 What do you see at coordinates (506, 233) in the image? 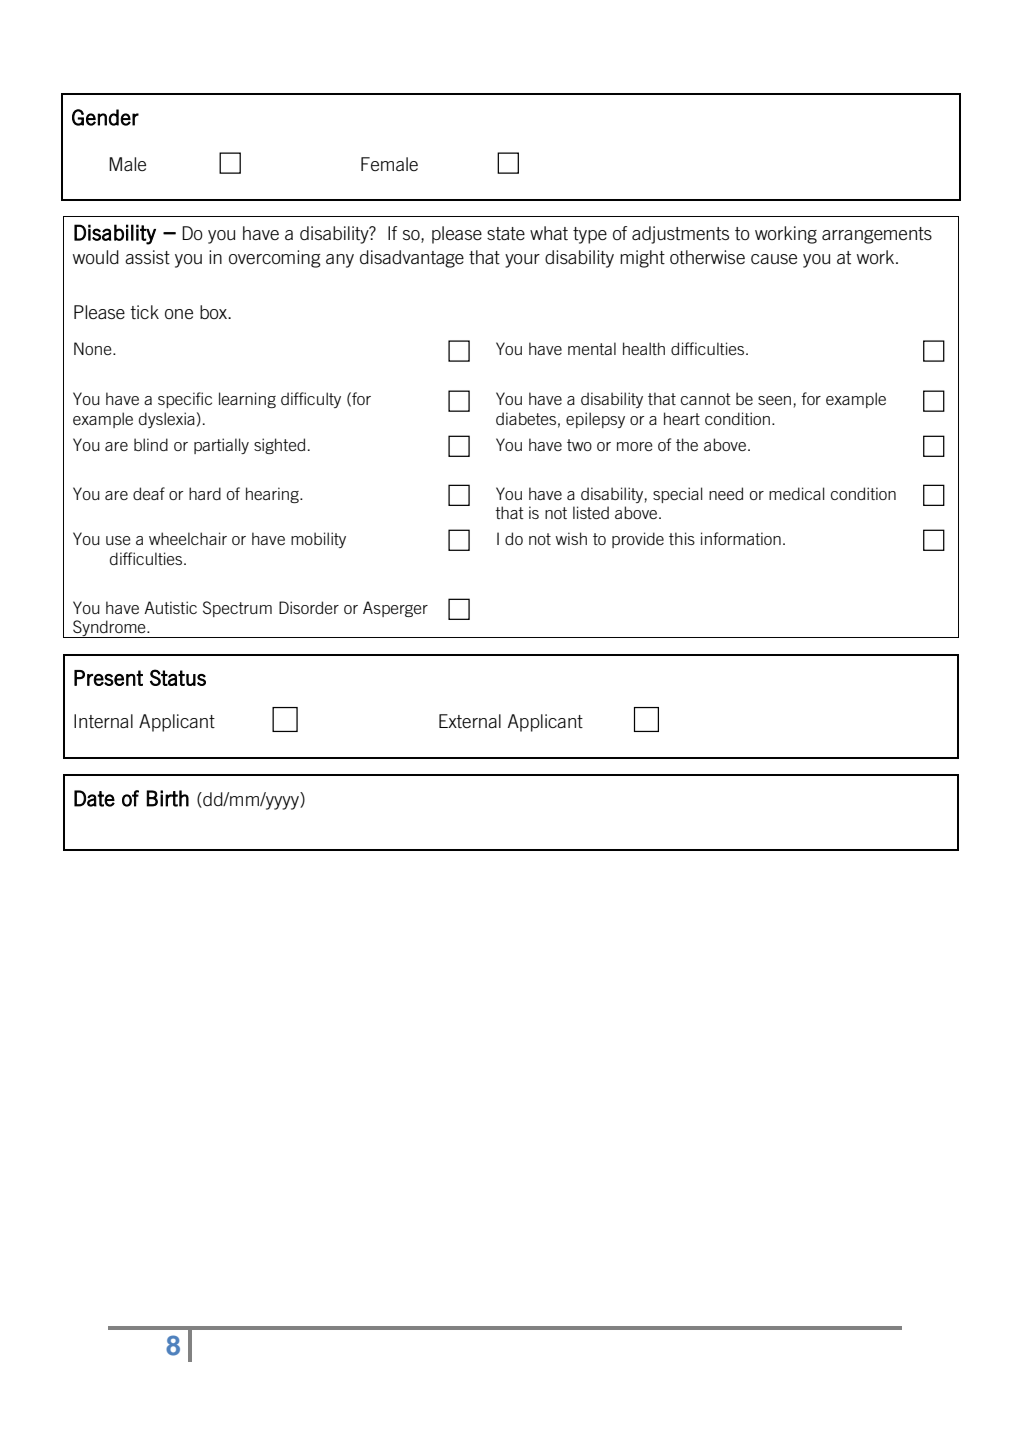
I see `state` at bounding box center [506, 233].
